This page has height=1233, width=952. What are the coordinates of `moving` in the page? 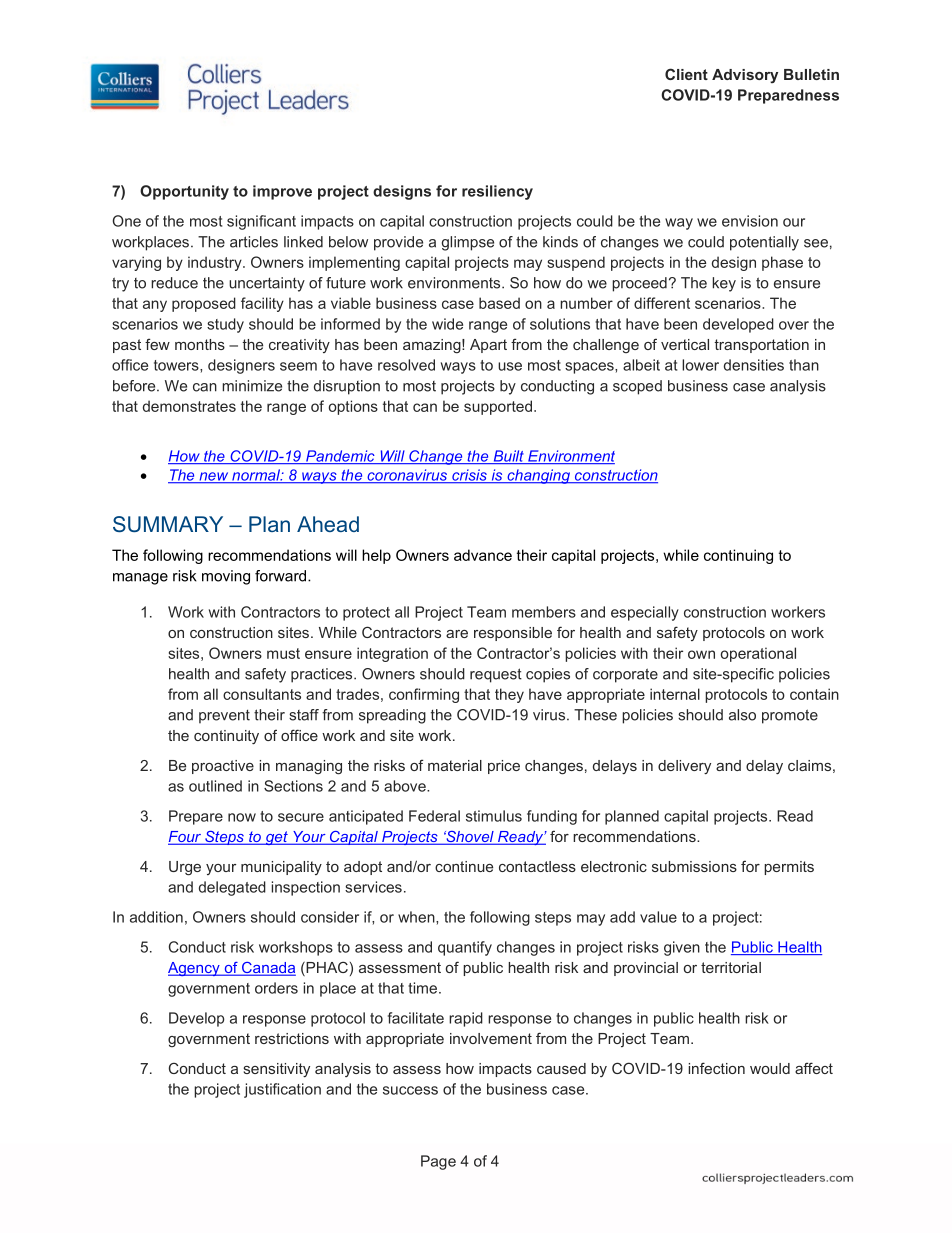 It's located at (226, 577).
